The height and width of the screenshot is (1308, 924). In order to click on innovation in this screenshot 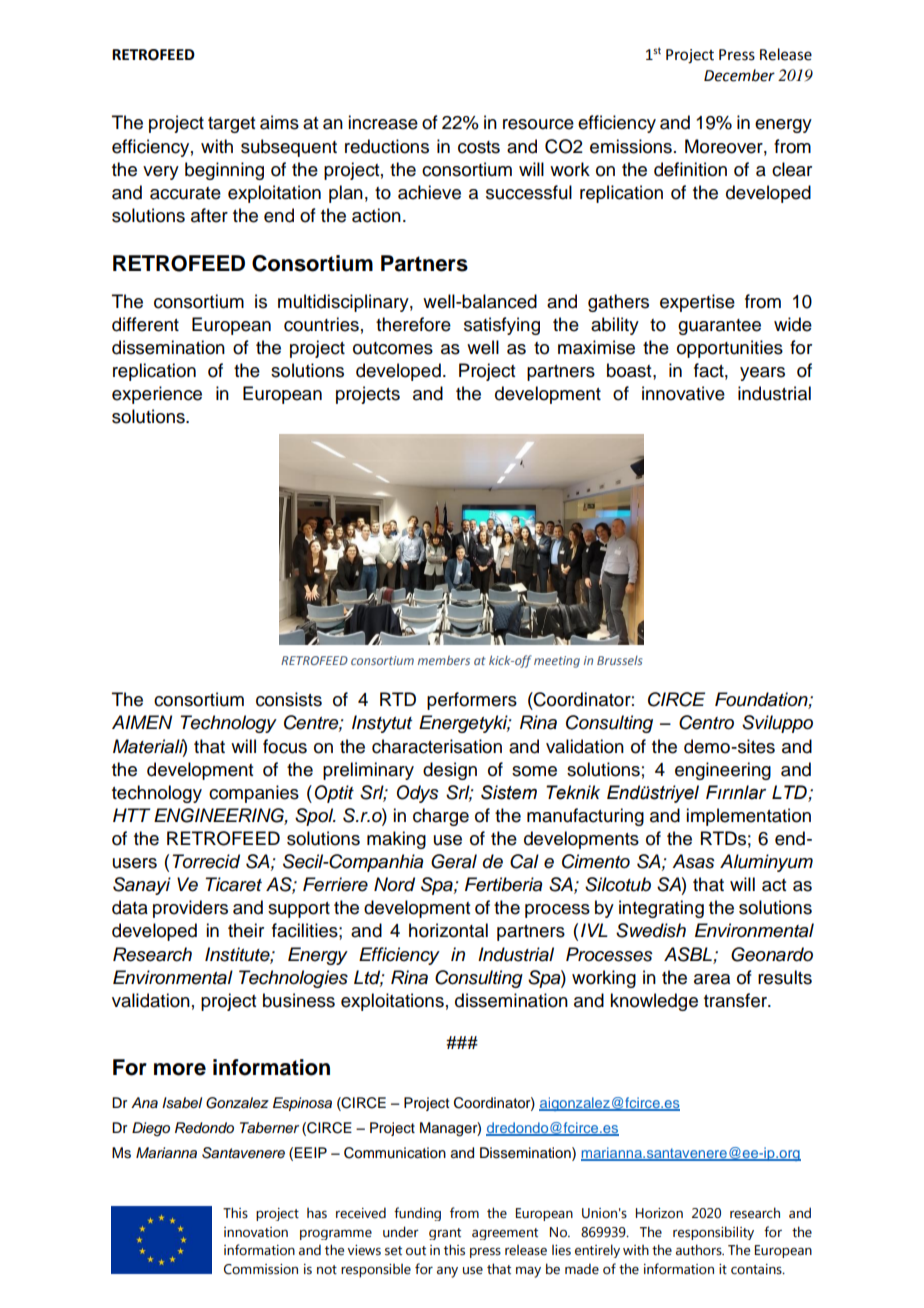, I will do `click(256, 1232)`.
